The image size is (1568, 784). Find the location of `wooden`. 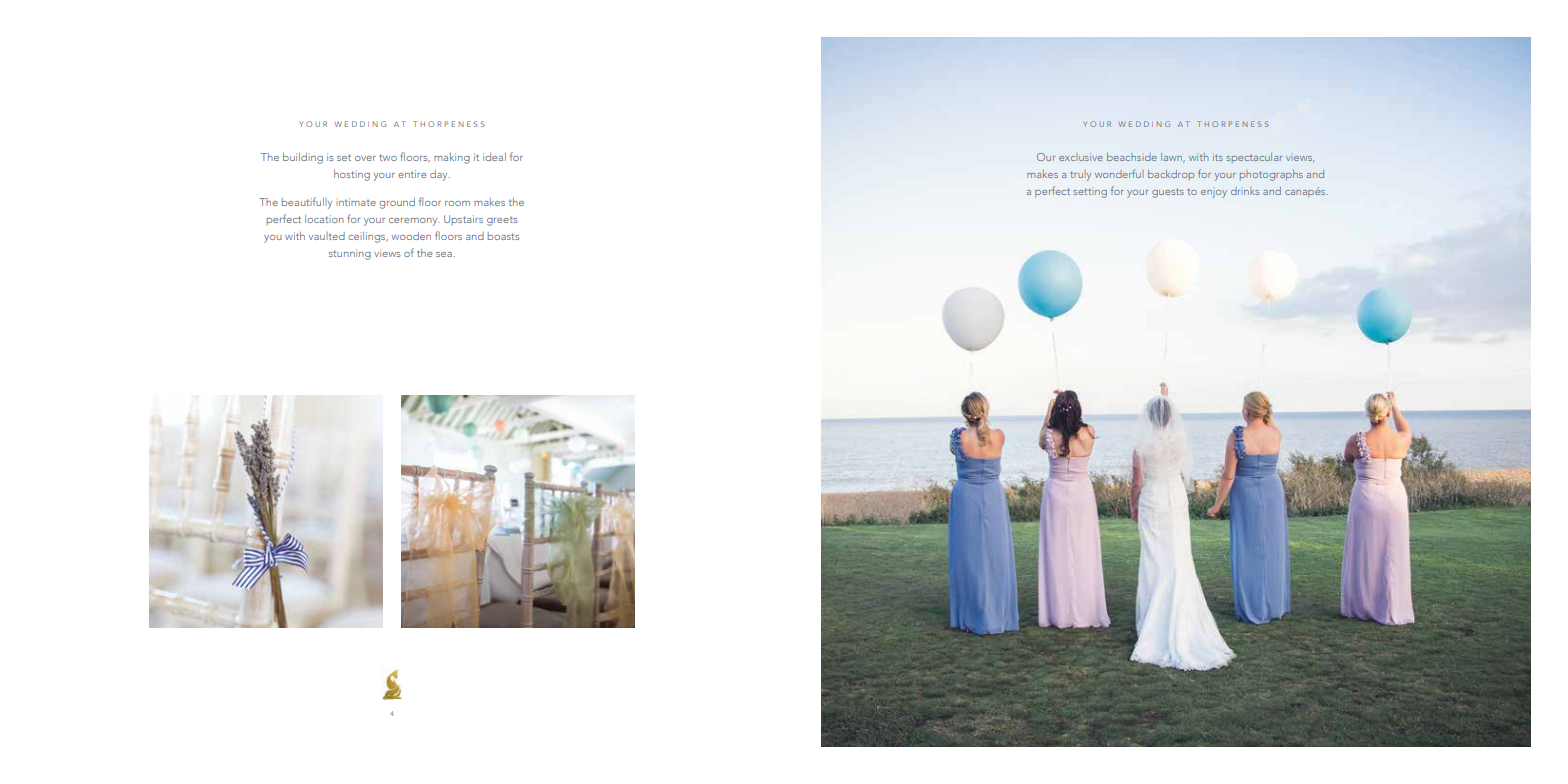

wooden is located at coordinates (411, 236).
